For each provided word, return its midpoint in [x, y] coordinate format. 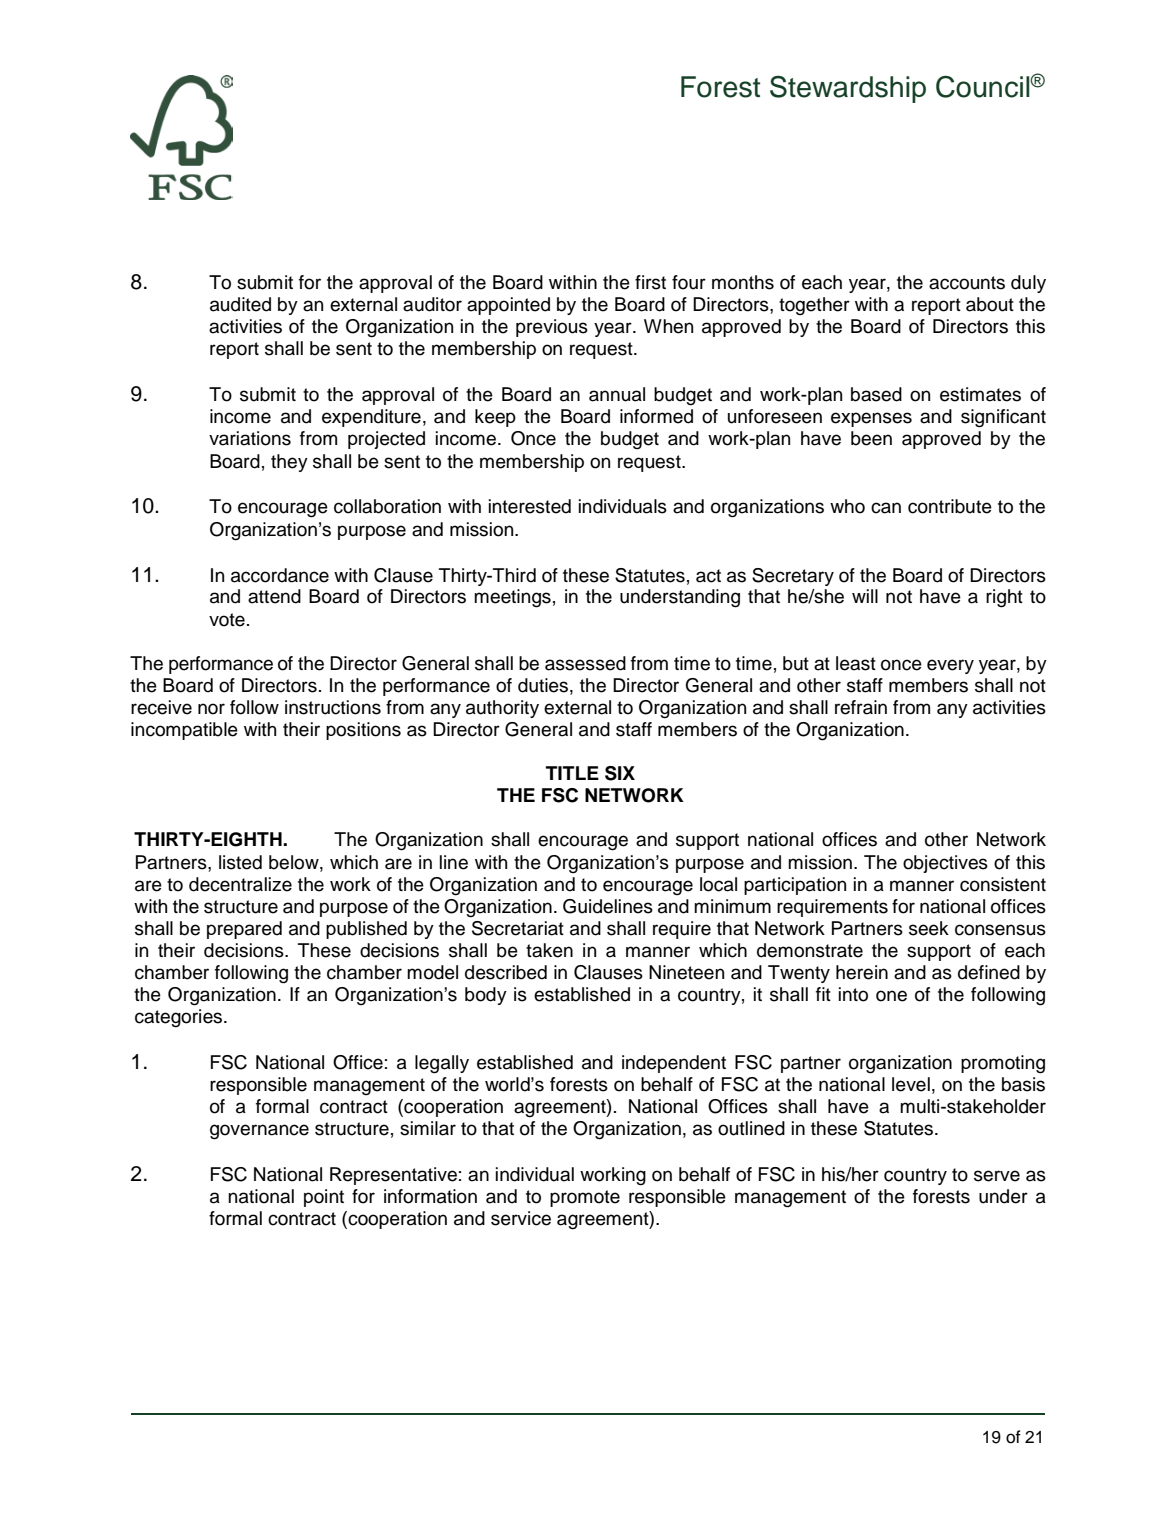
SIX [620, 773]
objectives [945, 864]
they [289, 463]
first [650, 282]
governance [259, 1132]
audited [240, 304]
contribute [950, 506]
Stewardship [848, 89]
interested [530, 506]
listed [240, 862]
